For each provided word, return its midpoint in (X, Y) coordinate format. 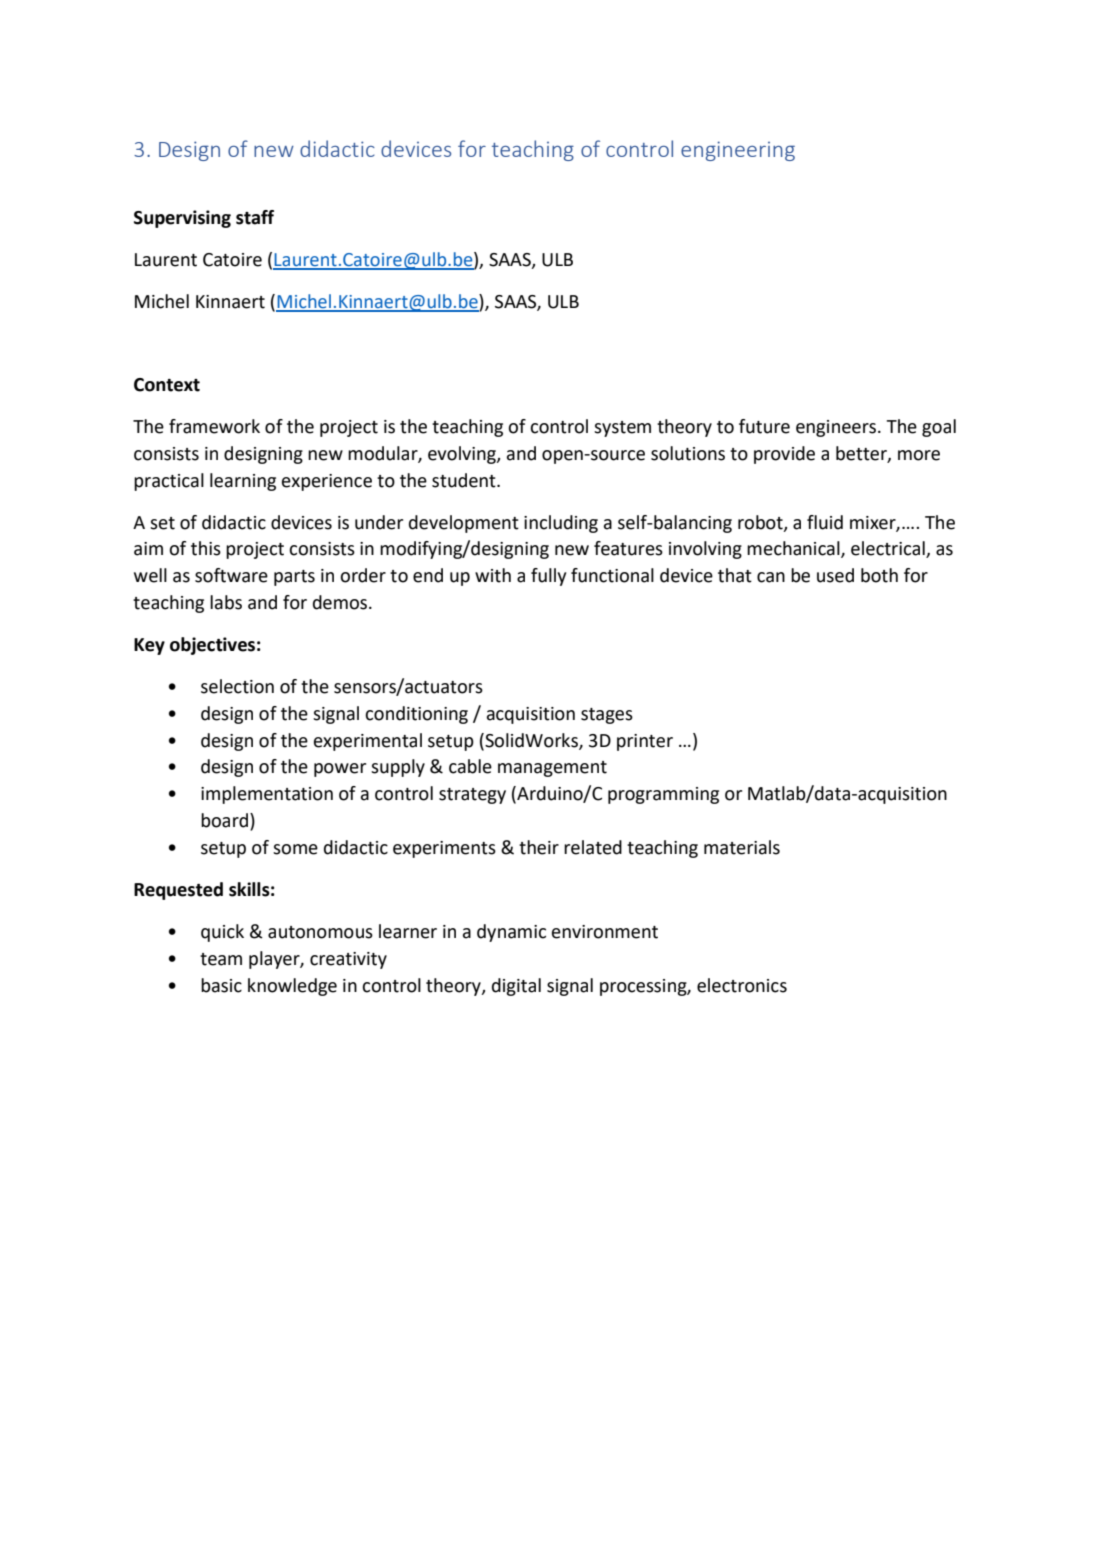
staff (255, 217)
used (835, 575)
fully (548, 577)
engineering (738, 151)
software (231, 575)
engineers (837, 428)
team (221, 959)
